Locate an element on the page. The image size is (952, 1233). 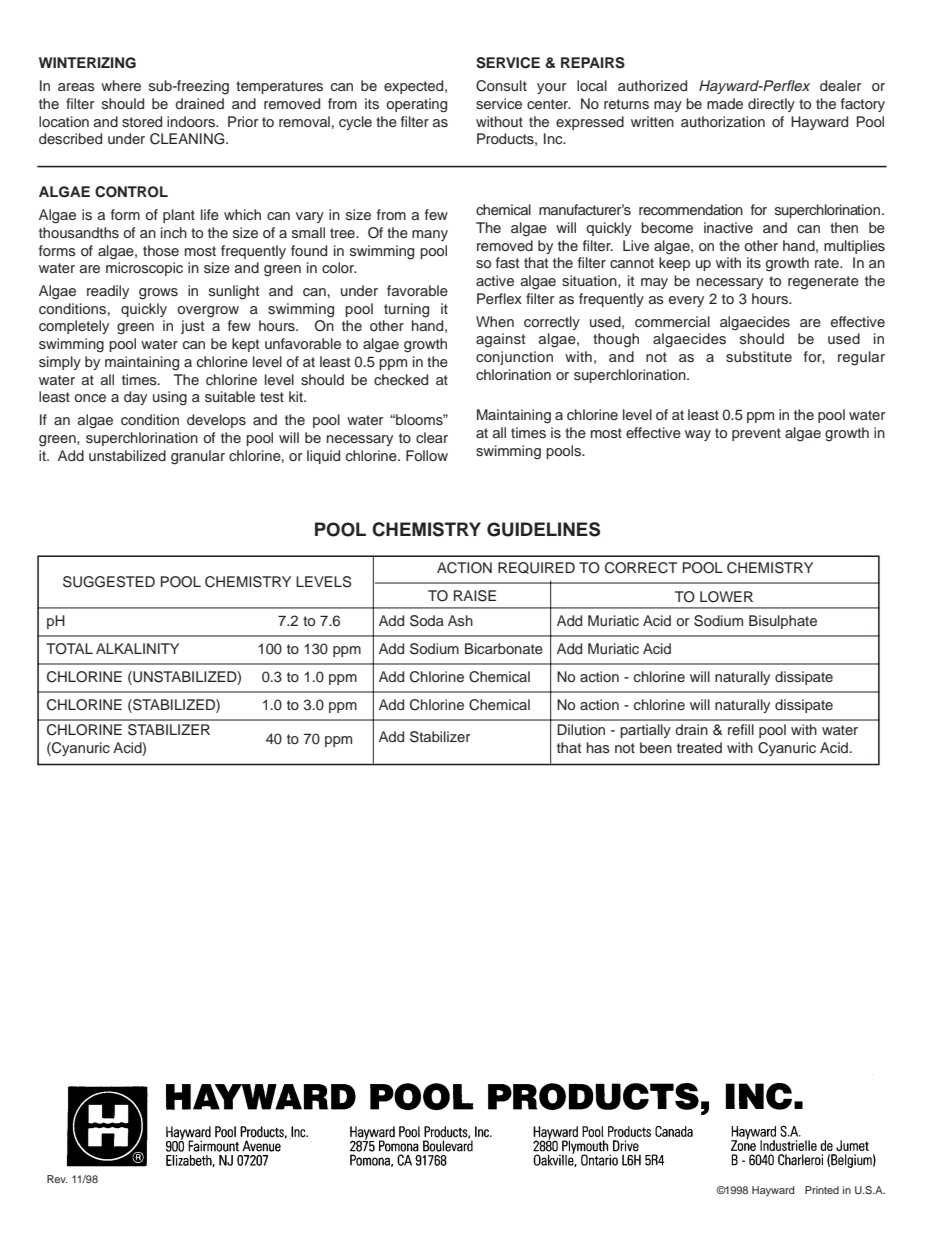
clear is located at coordinates (432, 437).
